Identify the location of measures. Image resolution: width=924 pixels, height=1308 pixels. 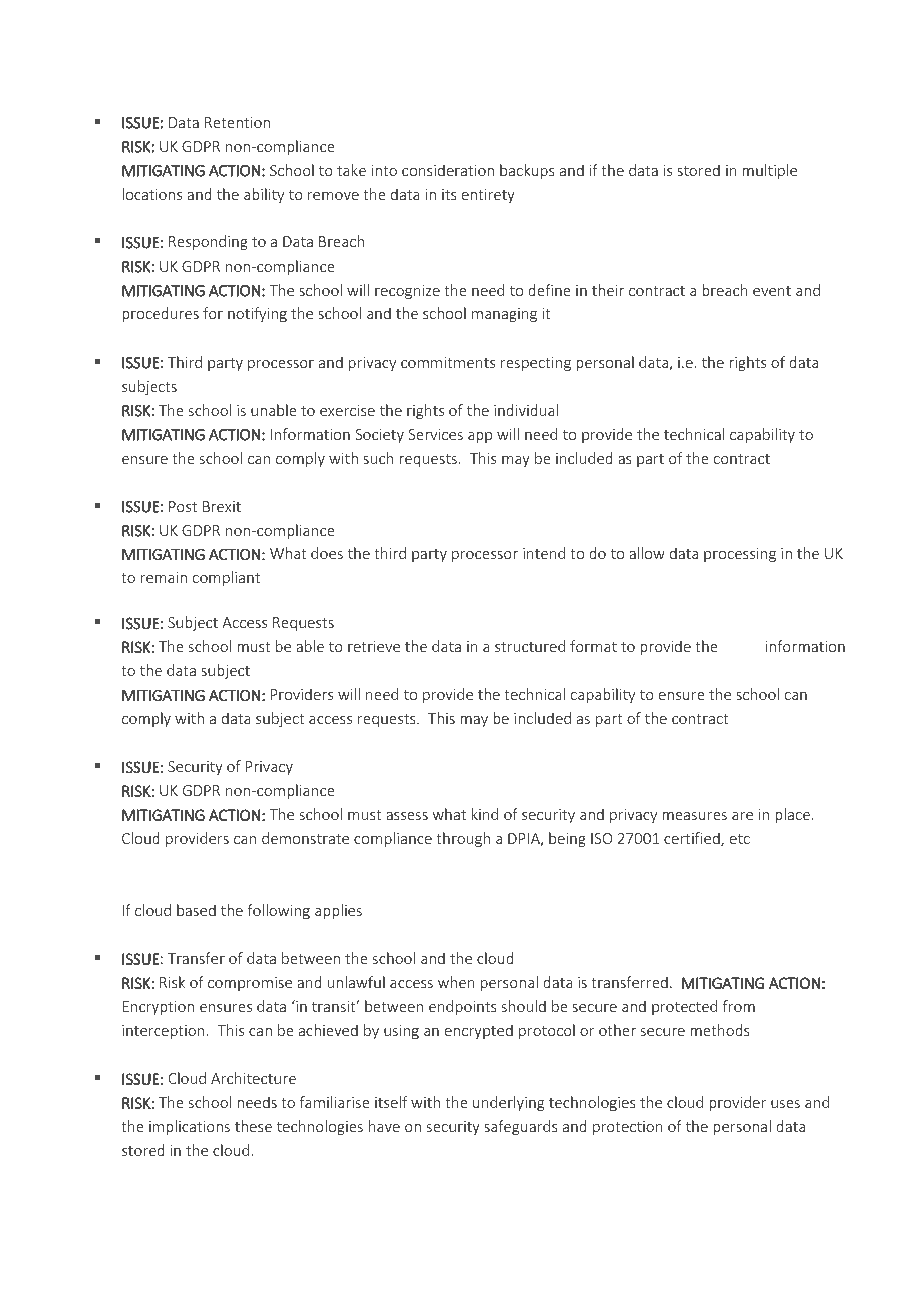
(694, 816).
